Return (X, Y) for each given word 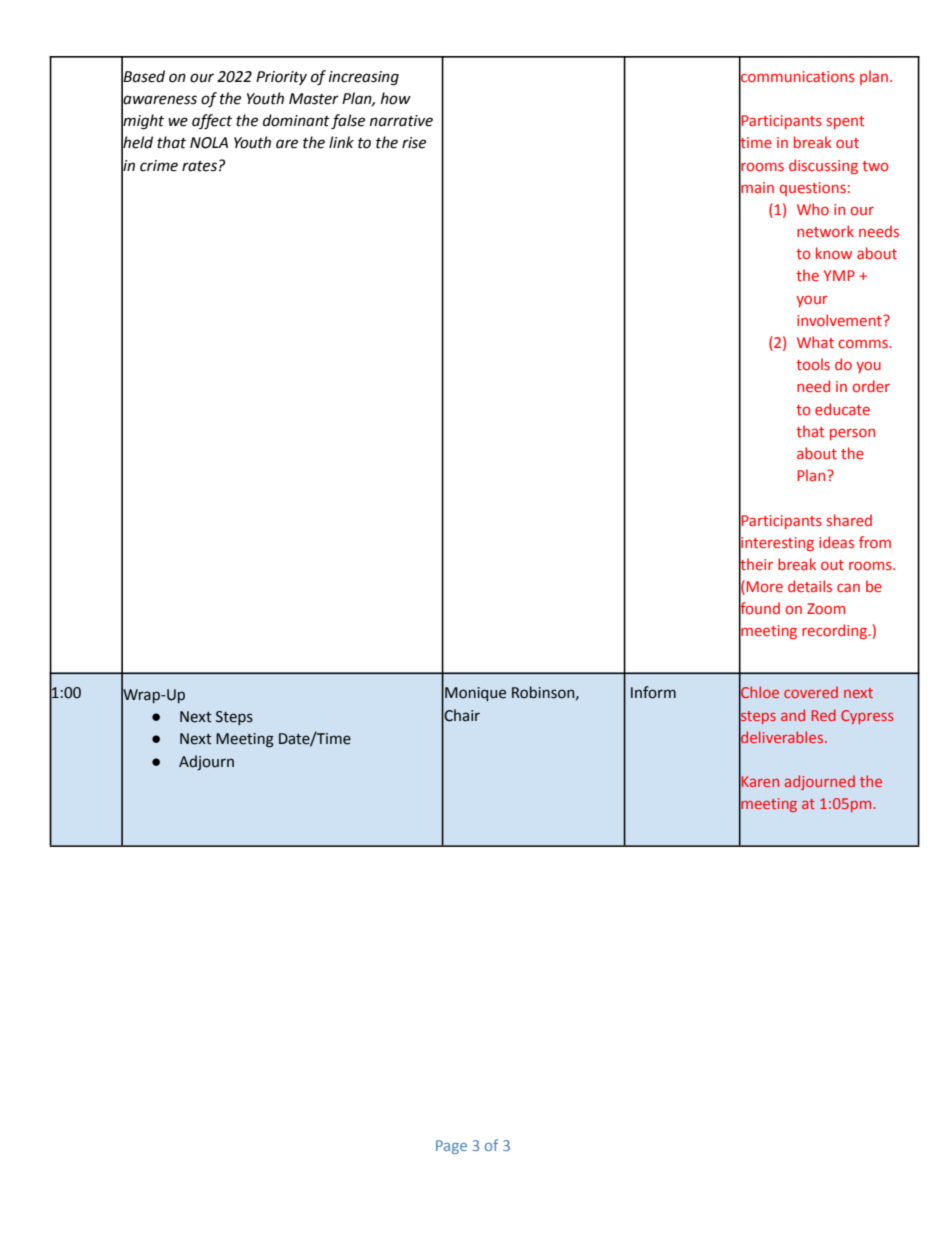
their (756, 564)
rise (414, 143)
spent (845, 122)
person (852, 434)
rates (199, 166)
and (793, 715)
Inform (653, 692)
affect (212, 122)
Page (451, 1147)
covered (811, 692)
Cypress (867, 717)
